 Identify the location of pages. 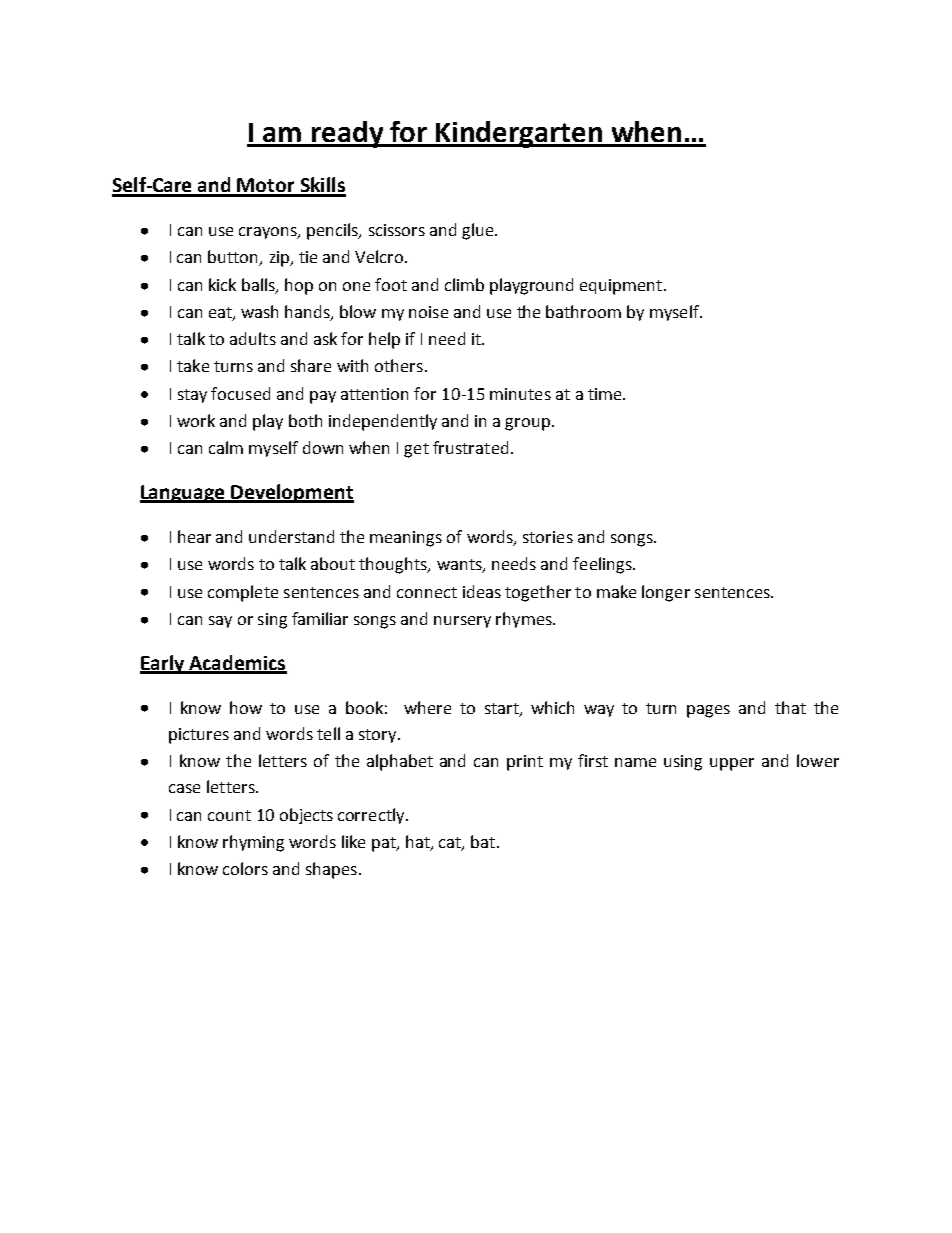
(708, 711).
